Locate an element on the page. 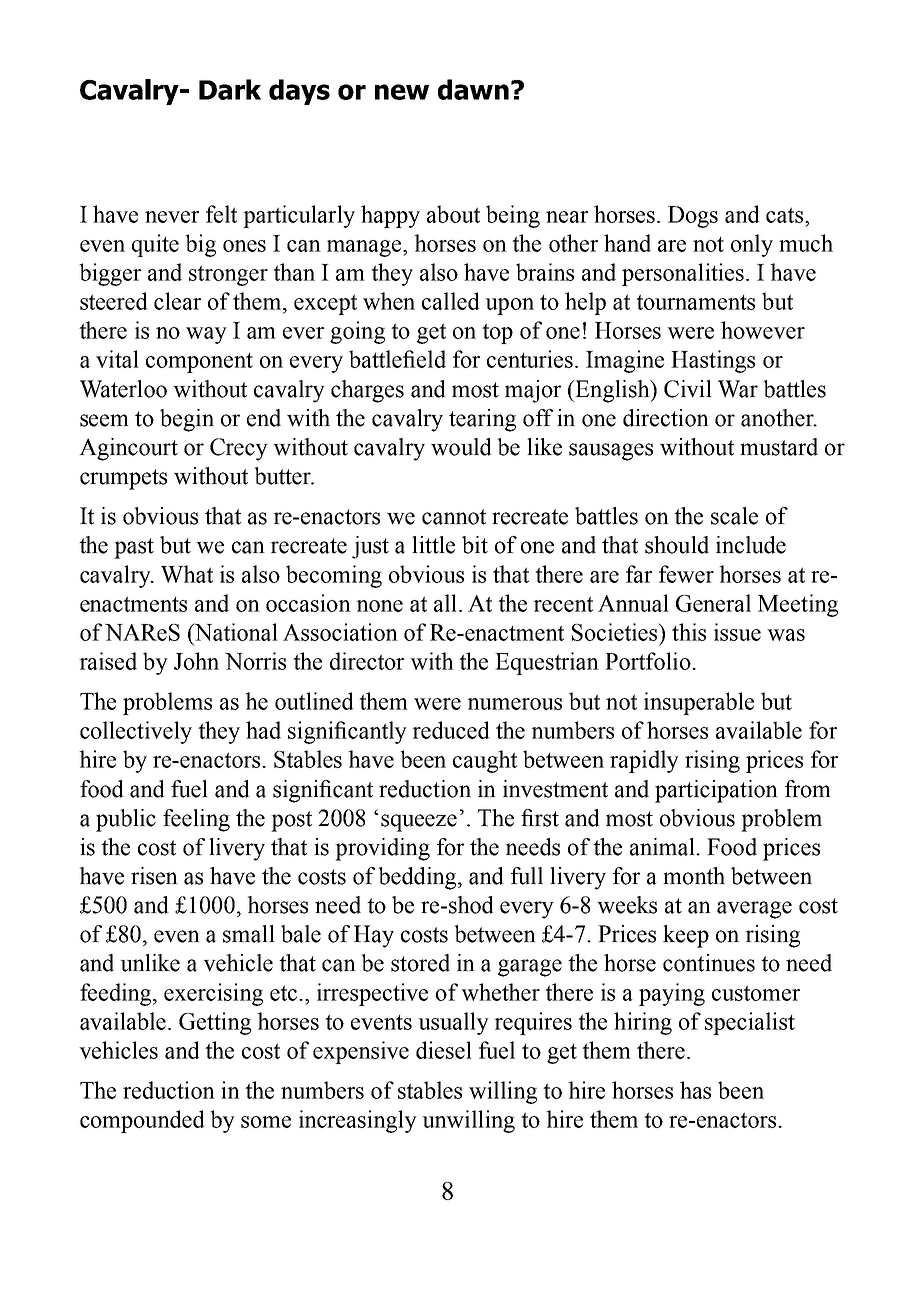 The image size is (924, 1311). would is located at coordinates (461, 447).
